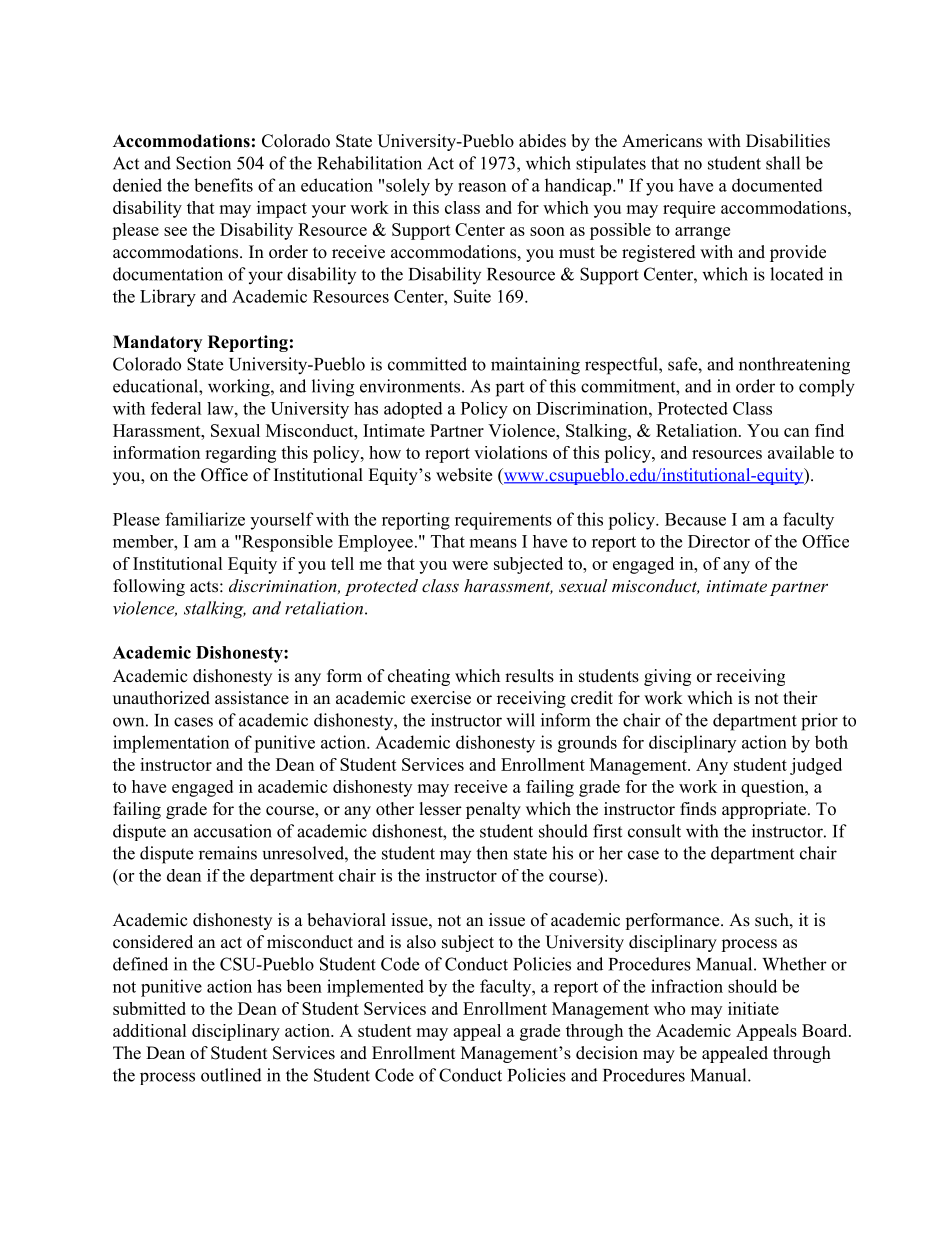  Describe the element at coordinates (535, 366) in the screenshot. I see `maintaining` at that location.
